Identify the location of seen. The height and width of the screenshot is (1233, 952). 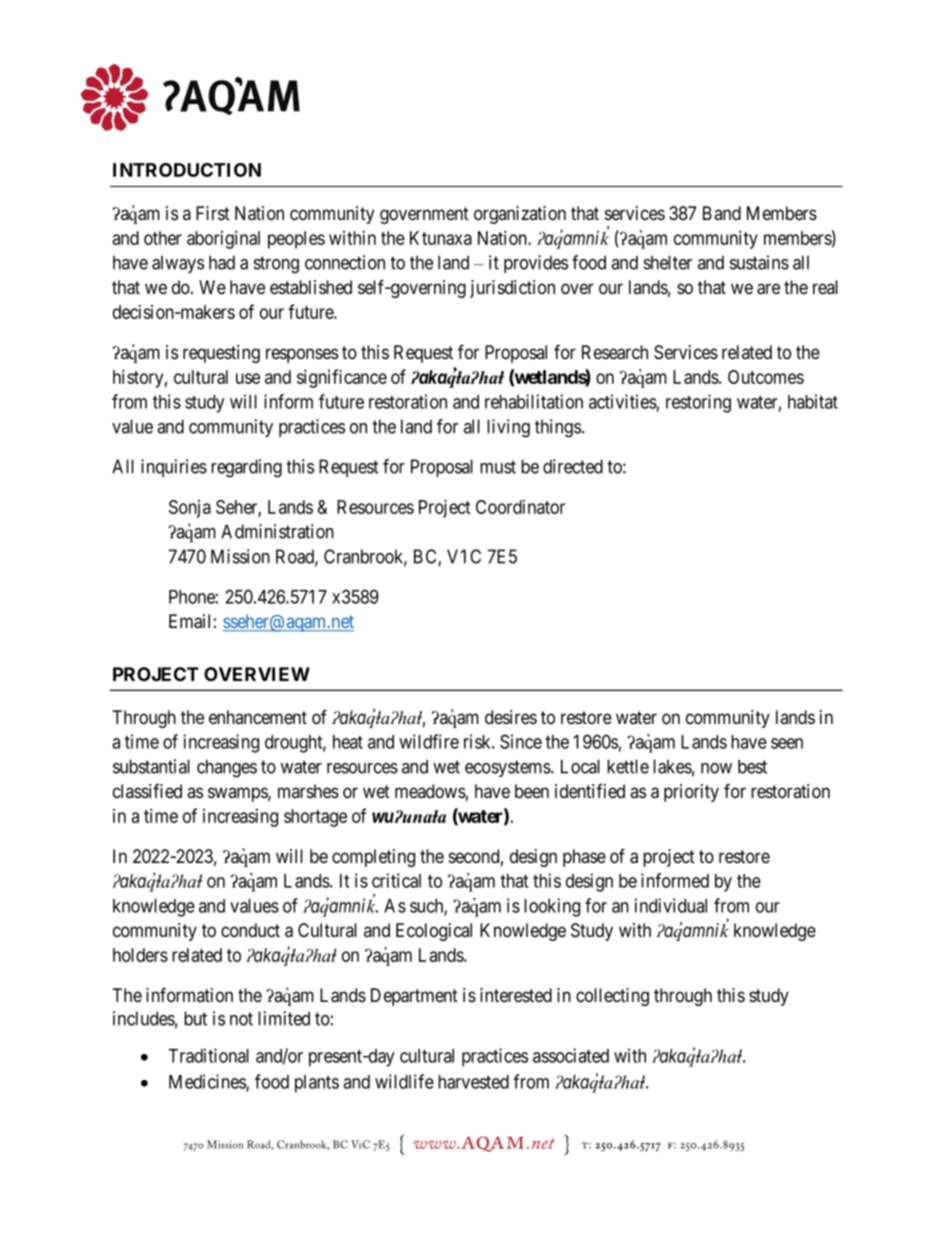
(787, 743).
